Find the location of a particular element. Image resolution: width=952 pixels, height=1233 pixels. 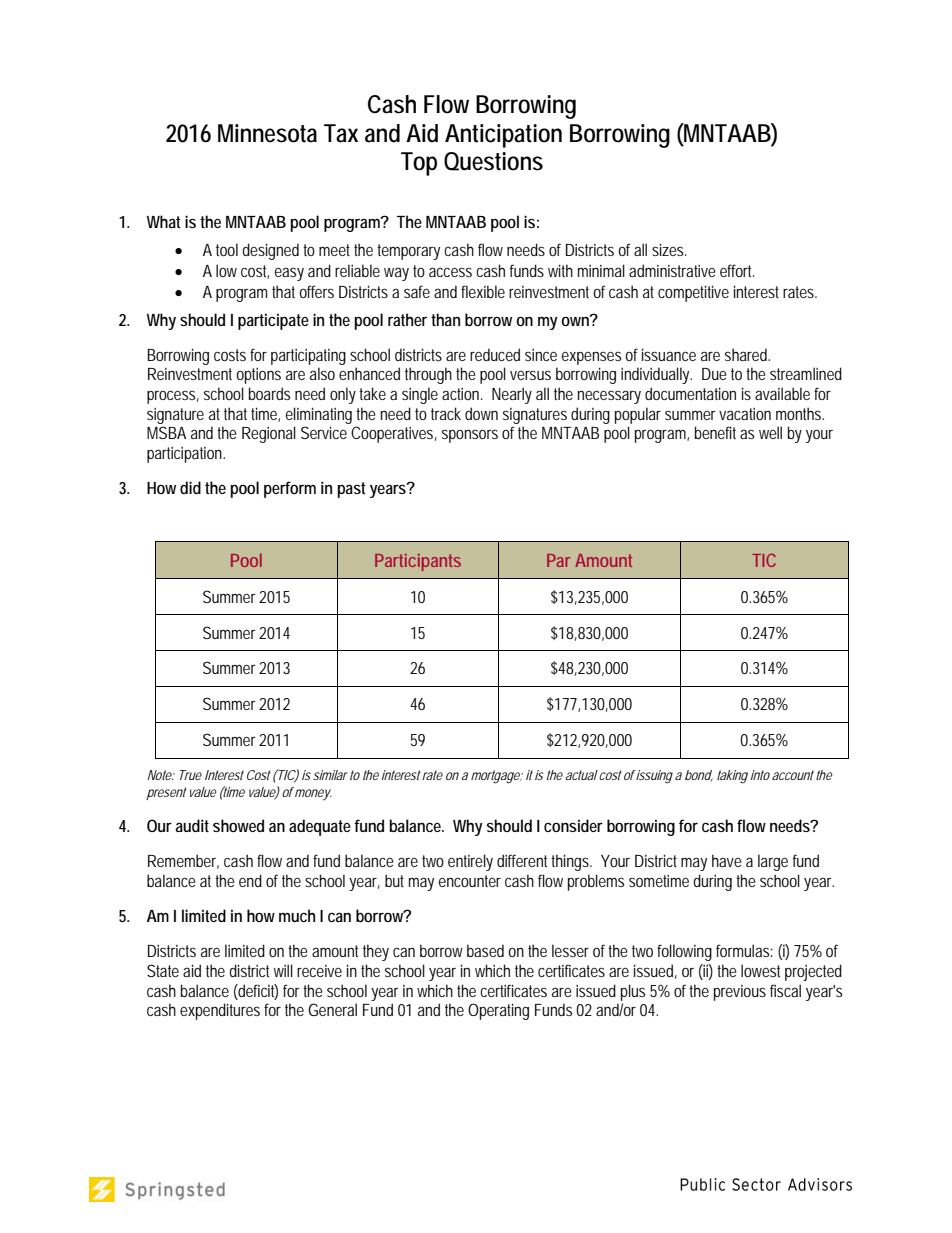

previous is located at coordinates (740, 993).
